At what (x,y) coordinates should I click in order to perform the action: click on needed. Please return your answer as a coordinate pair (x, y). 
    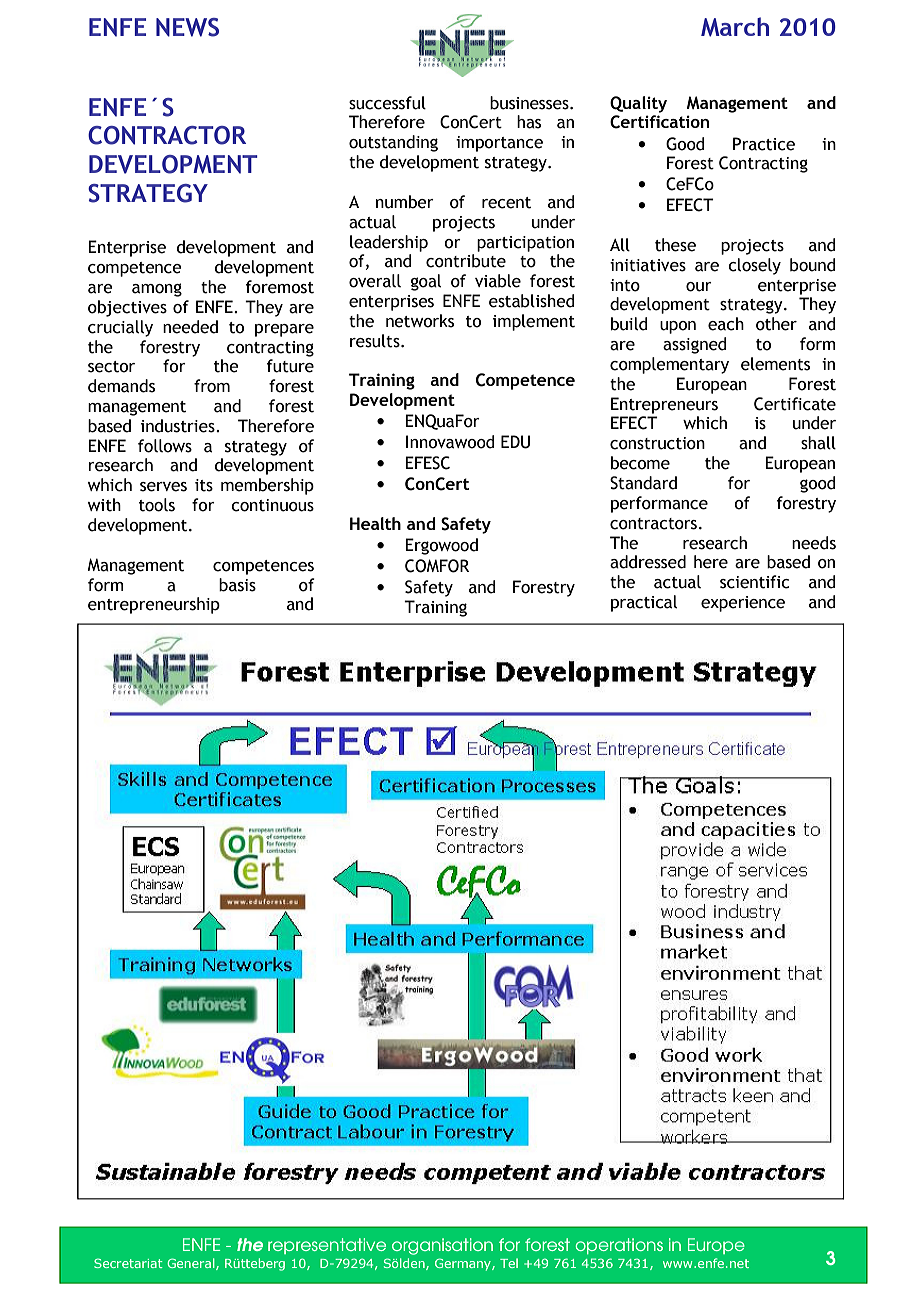
    Looking at the image, I should click on (190, 327).
